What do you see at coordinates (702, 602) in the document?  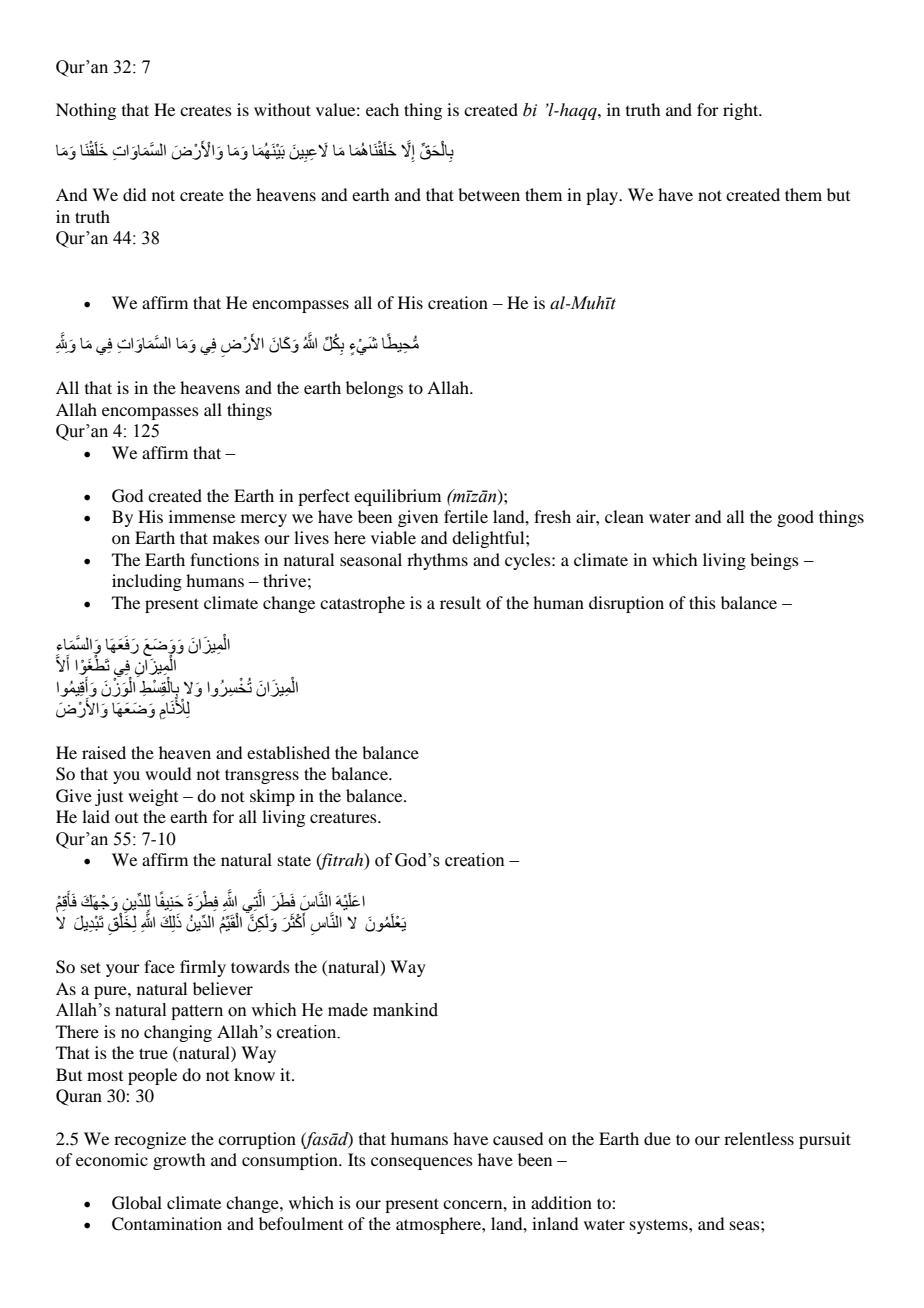 I see `this` at bounding box center [702, 602].
